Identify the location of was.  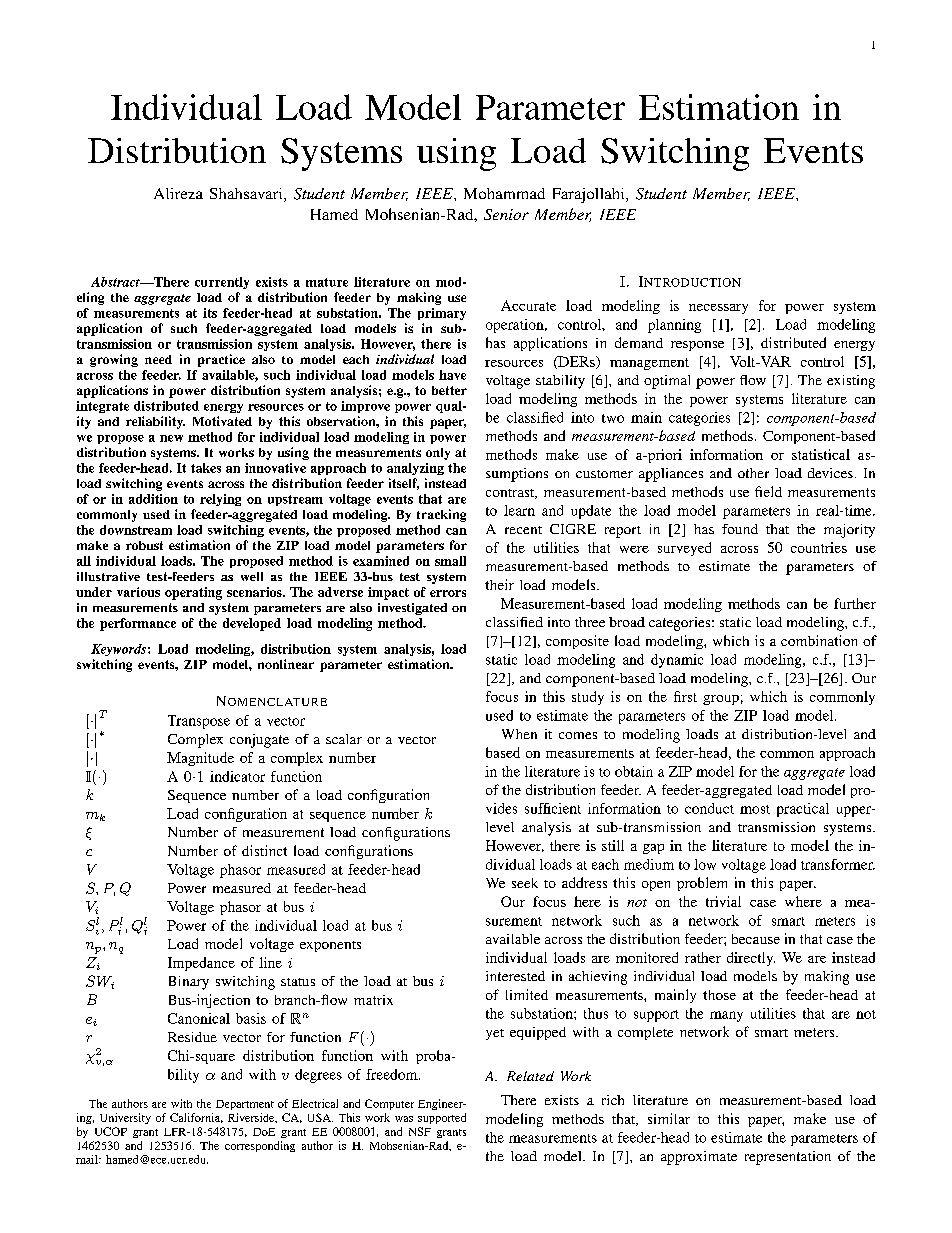
(404, 1119).
